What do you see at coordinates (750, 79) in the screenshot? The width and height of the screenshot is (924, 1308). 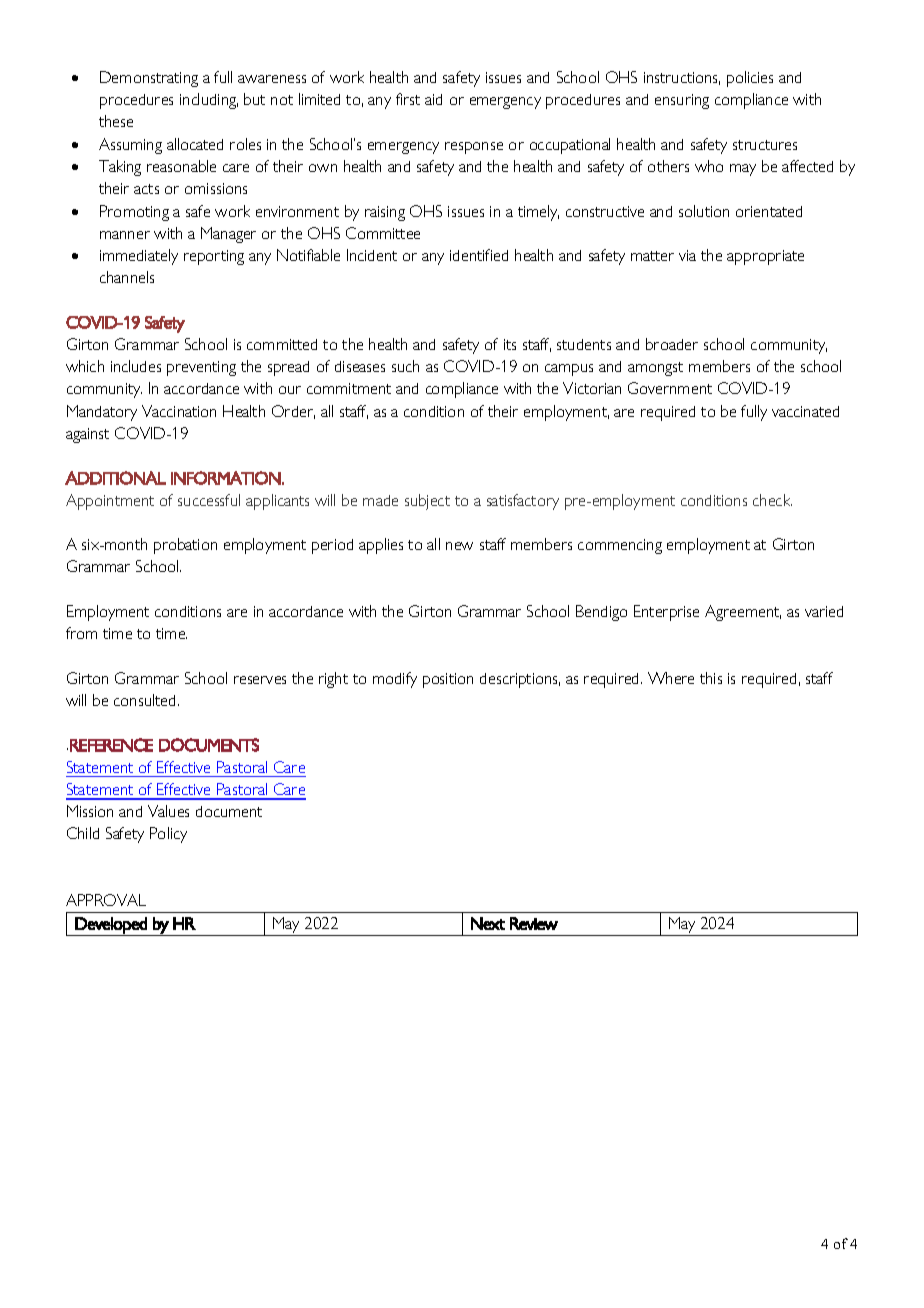 I see `policies` at bounding box center [750, 79].
